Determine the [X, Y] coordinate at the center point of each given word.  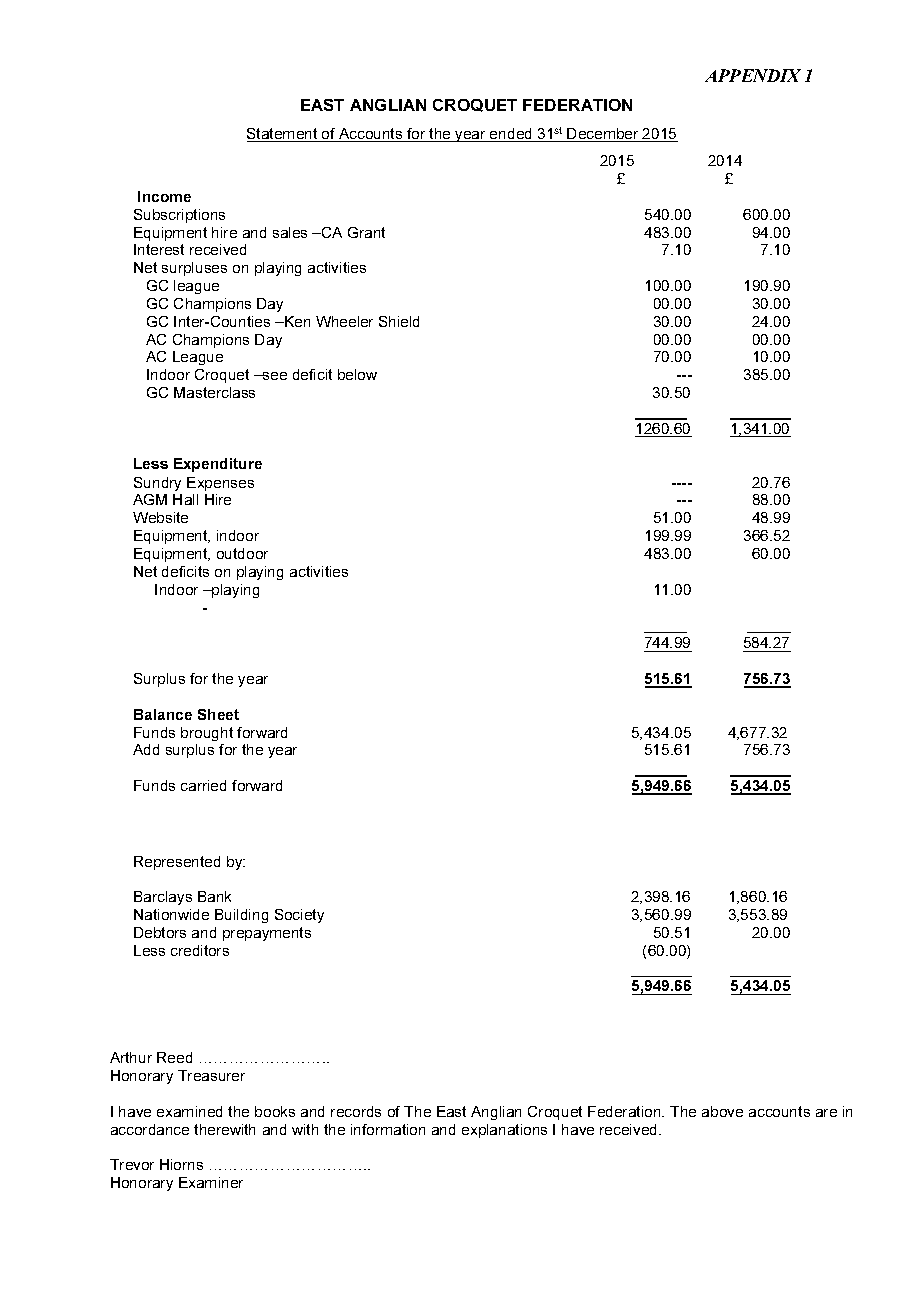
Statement [283, 135]
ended [511, 135]
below [357, 374]
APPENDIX [753, 75]
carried [203, 785]
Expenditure [218, 465]
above [722, 1111]
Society [299, 916]
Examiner [211, 1182]
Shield [399, 321]
